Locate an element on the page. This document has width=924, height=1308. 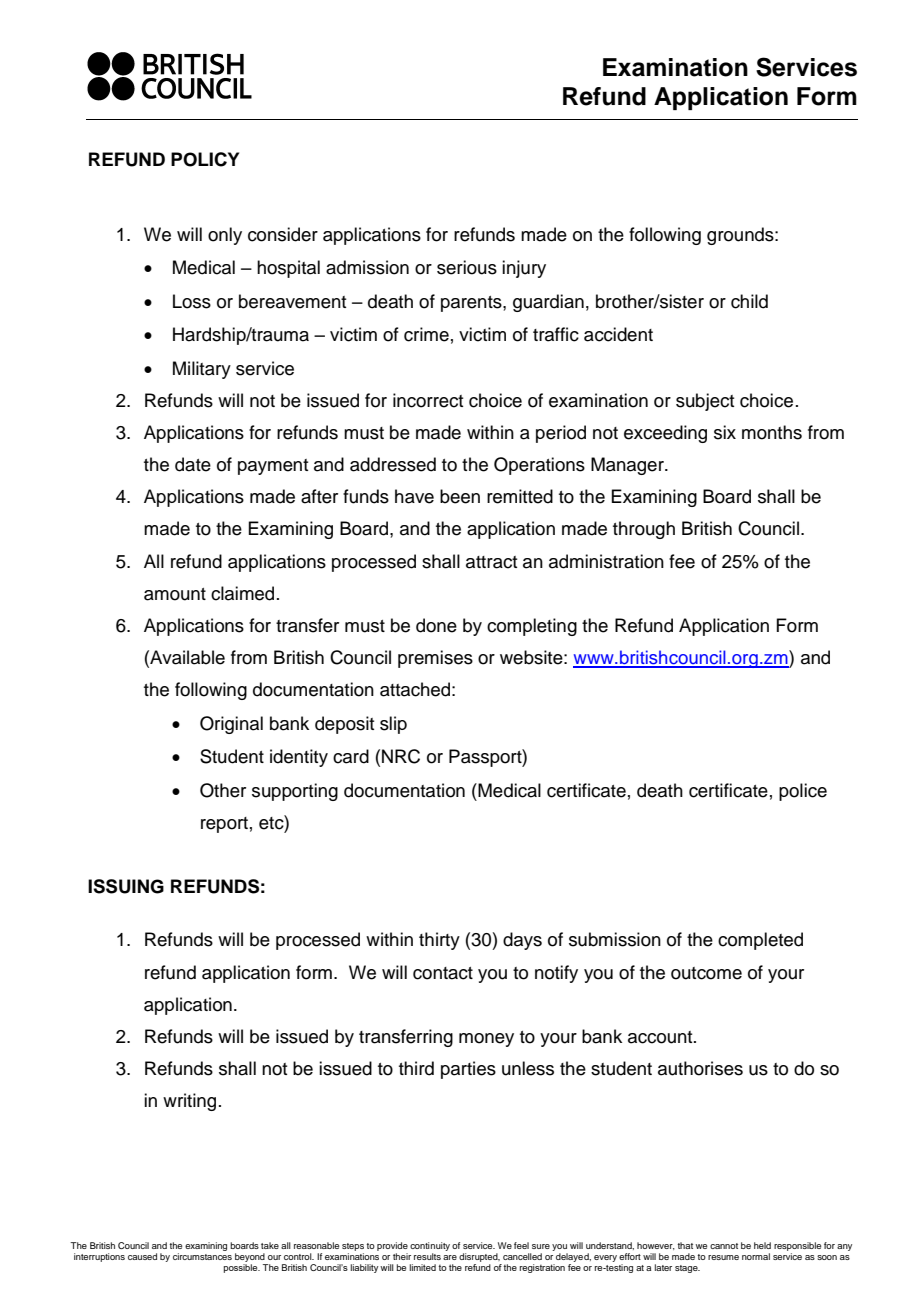
circumstances is located at coordinates (202, 1256).
